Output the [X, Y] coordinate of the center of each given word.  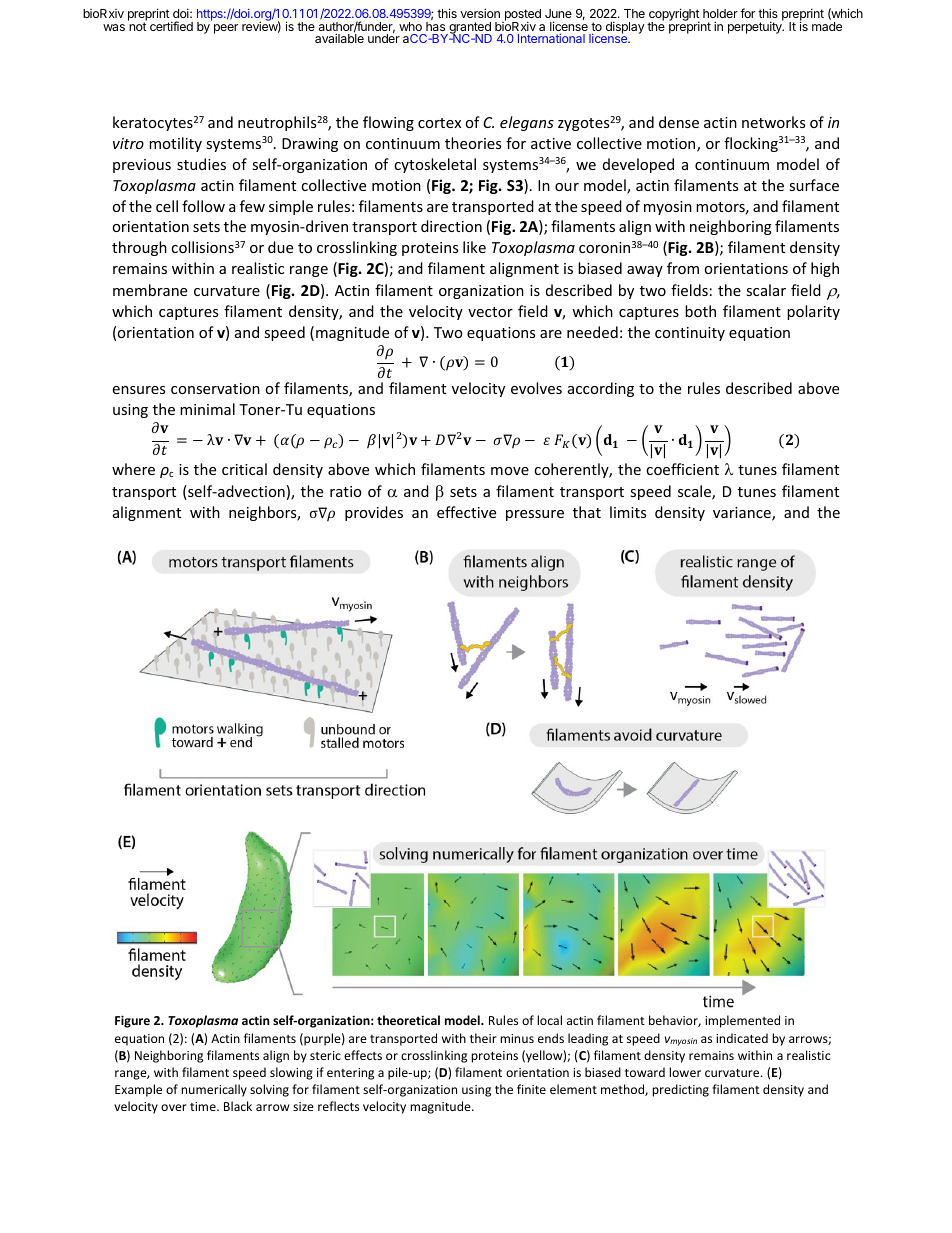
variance [743, 514]
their [483, 1038]
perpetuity [756, 27]
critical [244, 469]
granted [469, 29]
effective [466, 512]
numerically [214, 1090]
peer [226, 29]
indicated [742, 1038]
